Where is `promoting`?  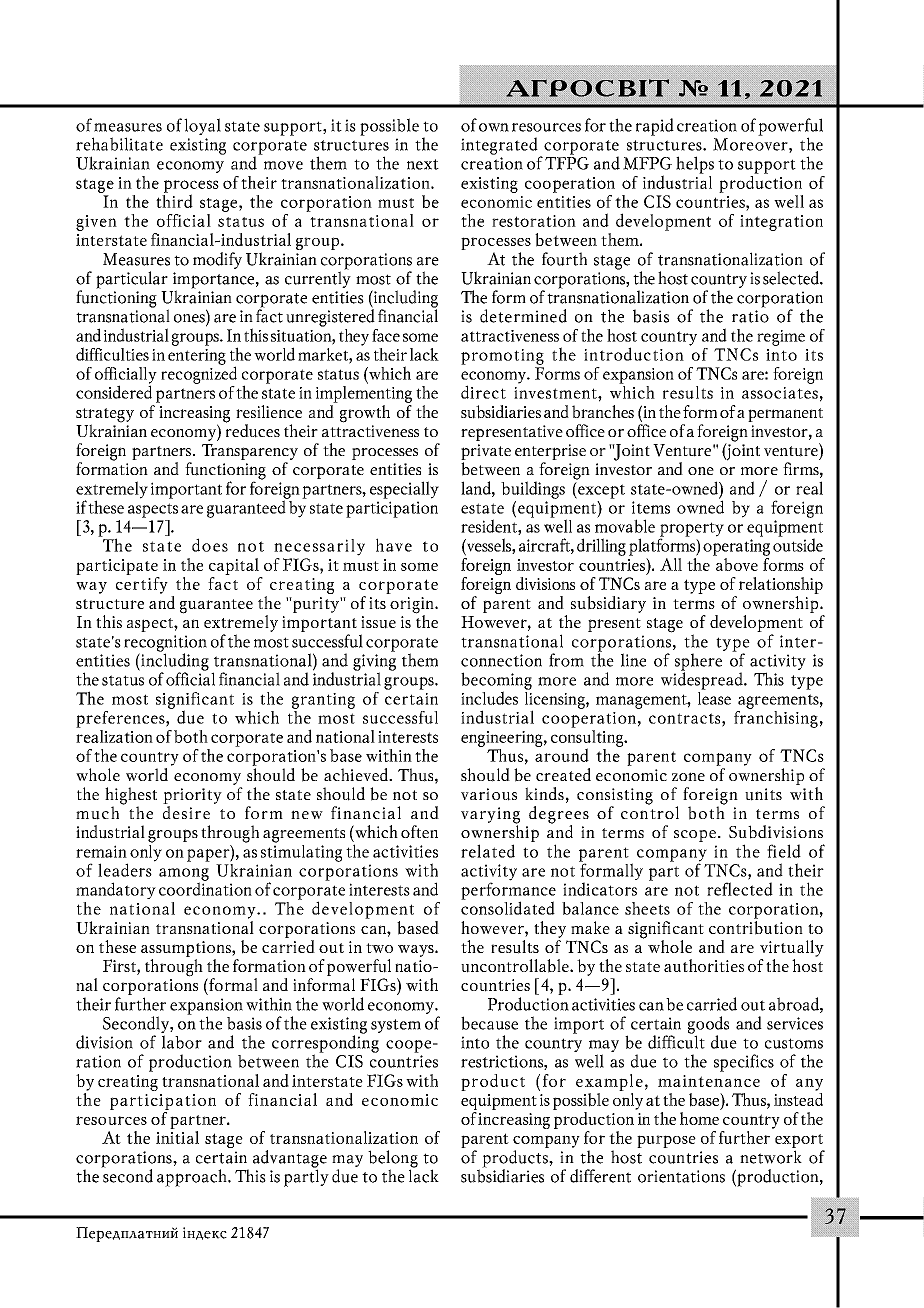
promoting is located at coordinates (502, 357).
